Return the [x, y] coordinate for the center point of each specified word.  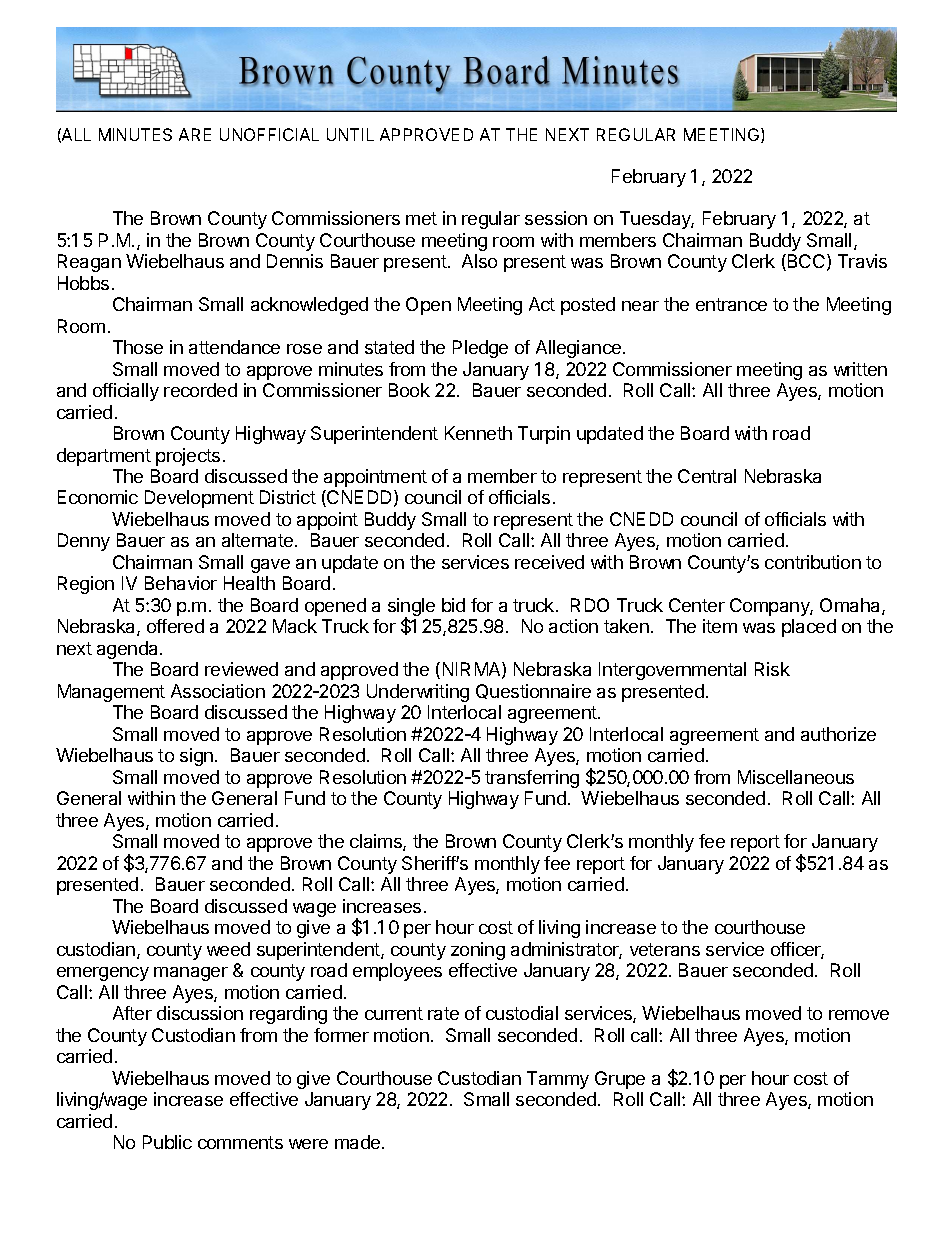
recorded [200, 390]
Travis [862, 261]
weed [228, 949]
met [421, 218]
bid [453, 605]
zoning [478, 951]
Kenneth [478, 433]
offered [175, 626]
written [860, 369]
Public [167, 1142]
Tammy [558, 1080]
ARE [195, 134]
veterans [665, 949]
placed [809, 628]
